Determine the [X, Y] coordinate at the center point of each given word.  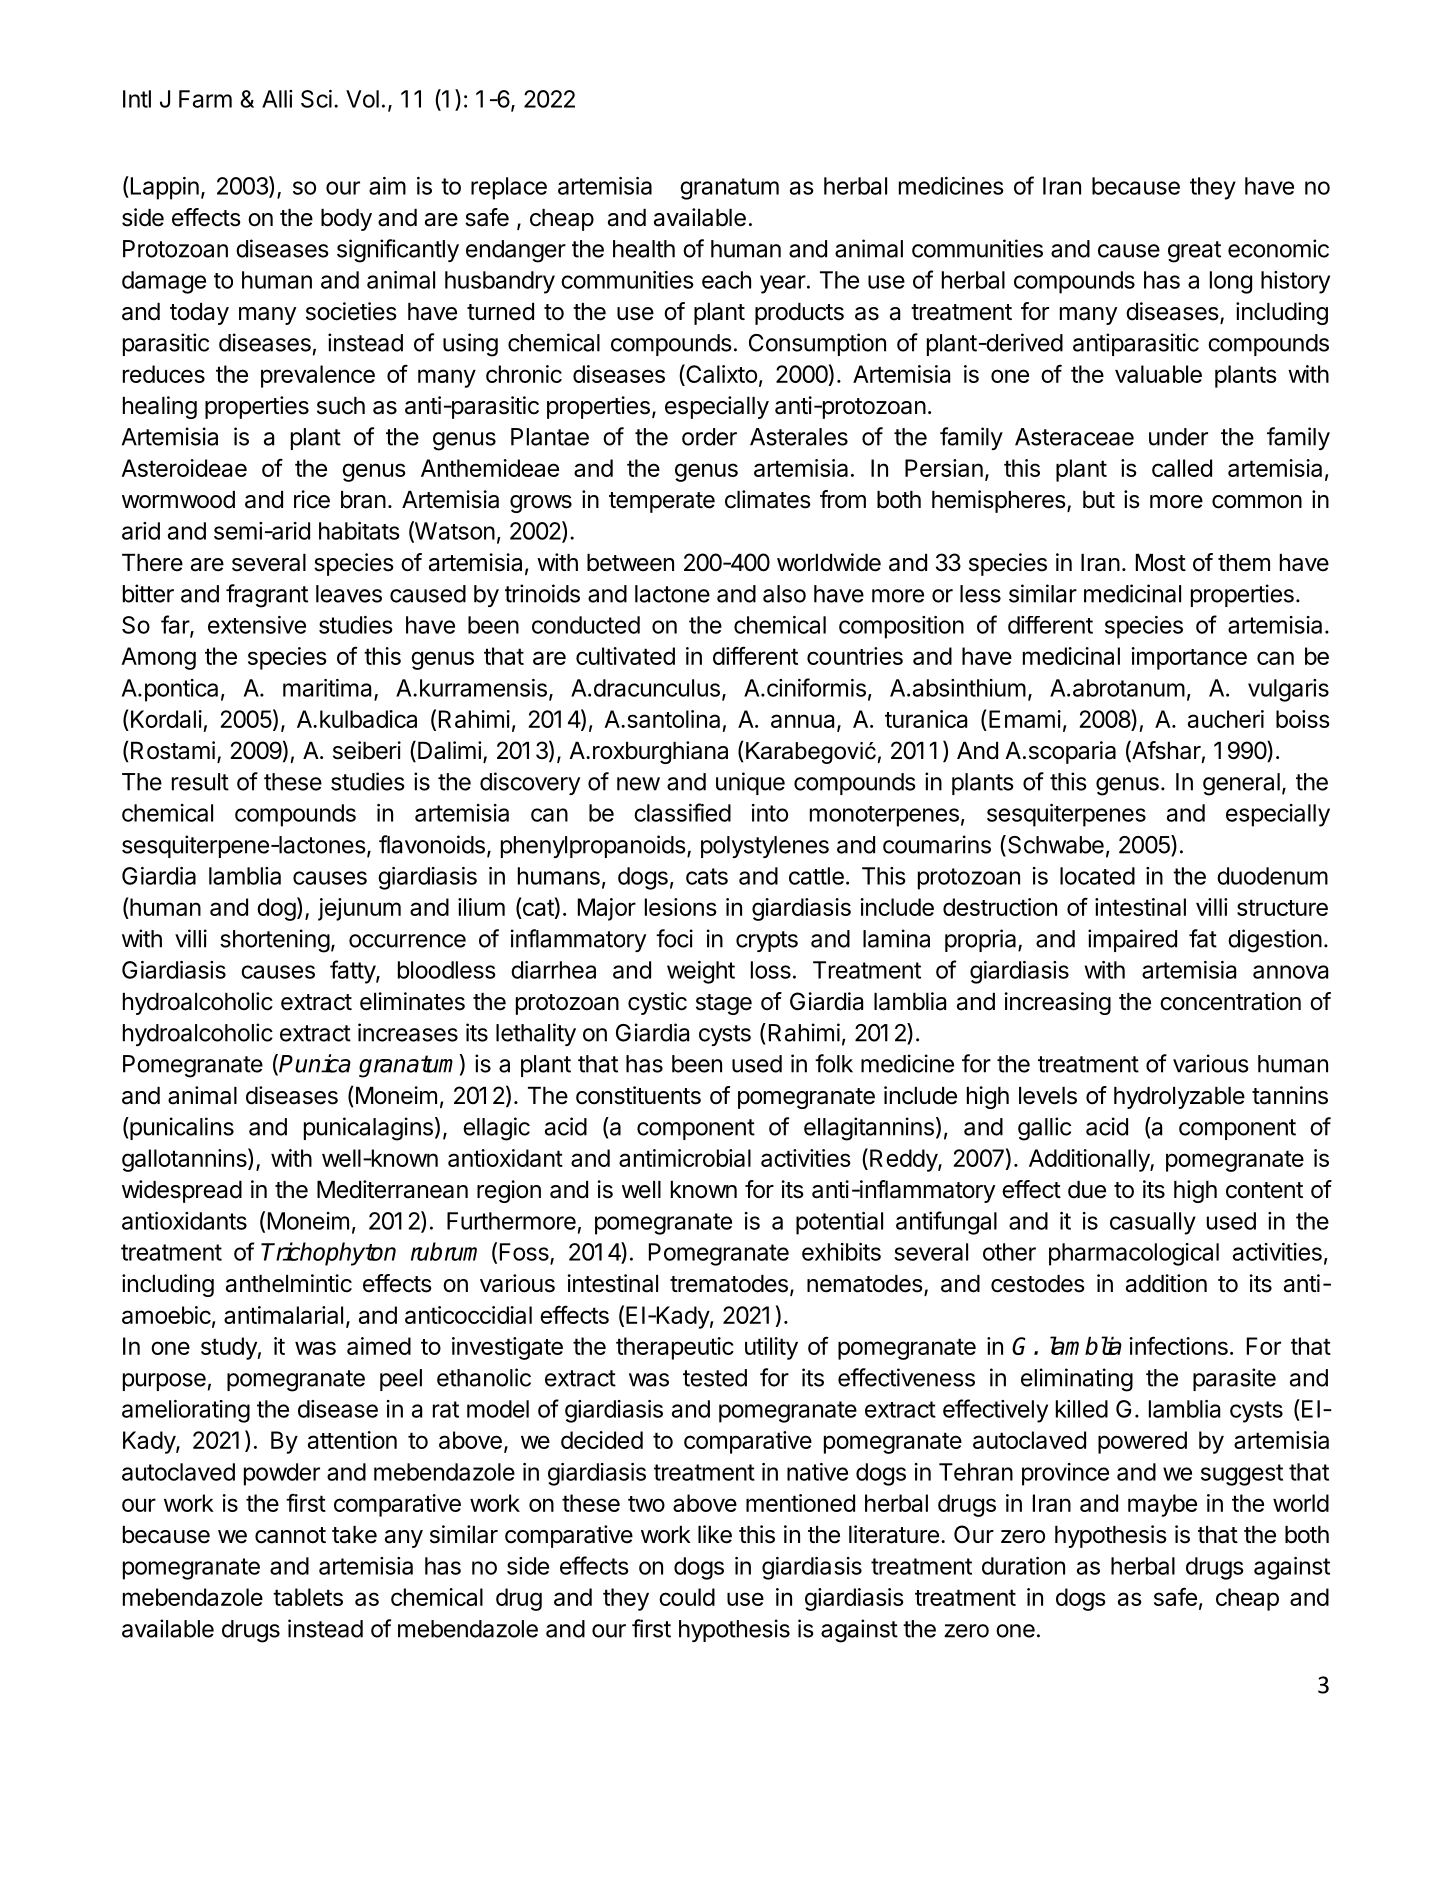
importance [1189, 658]
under [1178, 437]
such [341, 406]
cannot [290, 1535]
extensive [257, 625]
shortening [275, 941]
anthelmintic [289, 1283]
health [644, 249]
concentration [1230, 1001]
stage [724, 1004]
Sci [316, 99]
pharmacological [1134, 1254]
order [709, 437]
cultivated [625, 656]
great [1194, 252]
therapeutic [675, 1348]
